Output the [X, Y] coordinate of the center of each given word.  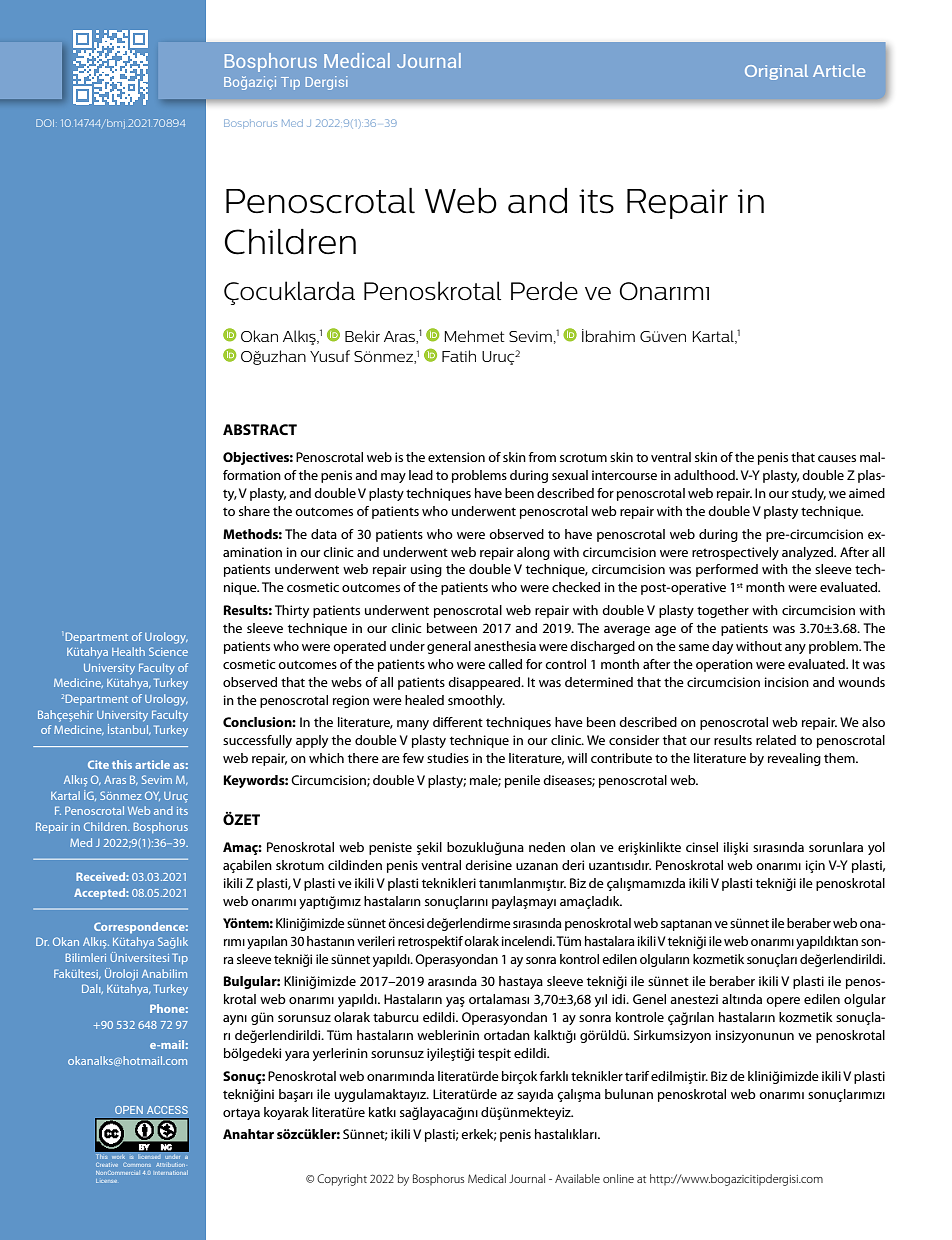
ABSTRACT [260, 429]
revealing [794, 759]
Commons [137, 1165]
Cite [98, 764]
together [723, 611]
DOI [45, 123]
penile [522, 781]
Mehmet [474, 336]
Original [776, 72]
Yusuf [330, 356]
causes [837, 458]
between [452, 628]
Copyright [342, 1180]
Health [128, 651]
